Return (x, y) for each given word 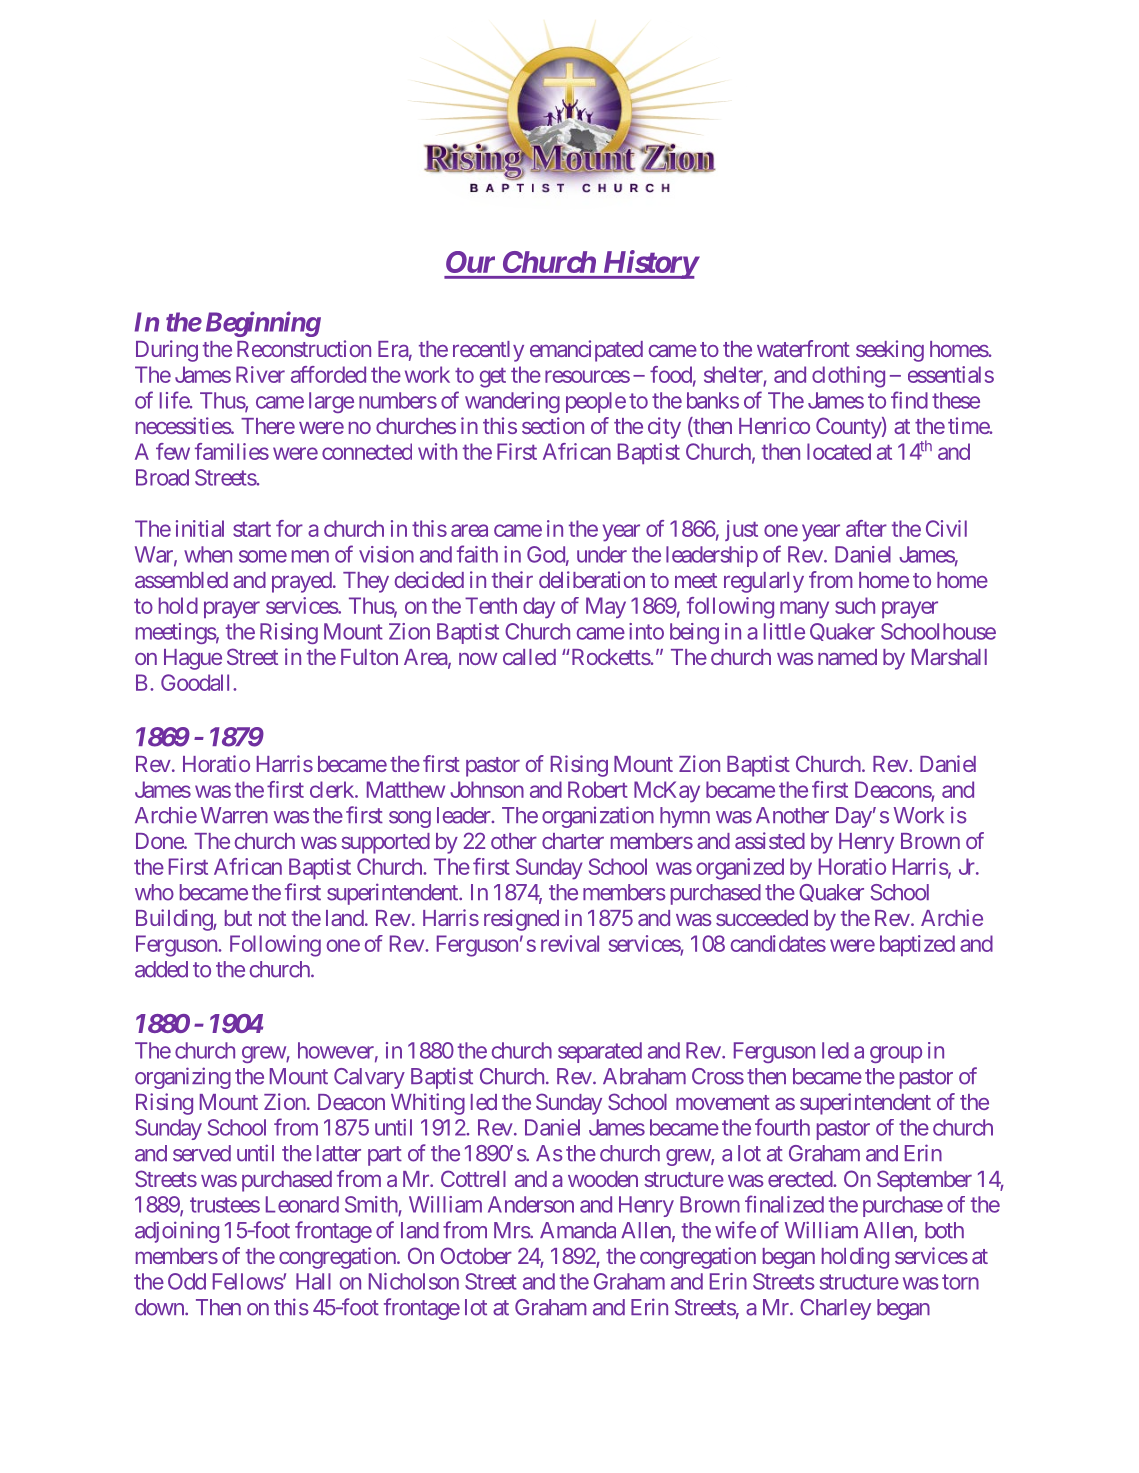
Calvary (369, 1078)
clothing (848, 377)
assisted (770, 840)
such (855, 605)
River (260, 374)
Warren (234, 815)
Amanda (578, 1230)
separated (600, 1052)
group (896, 1054)
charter (573, 841)
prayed (302, 582)
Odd (187, 1281)
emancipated (586, 351)
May (606, 608)
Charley (835, 1309)
